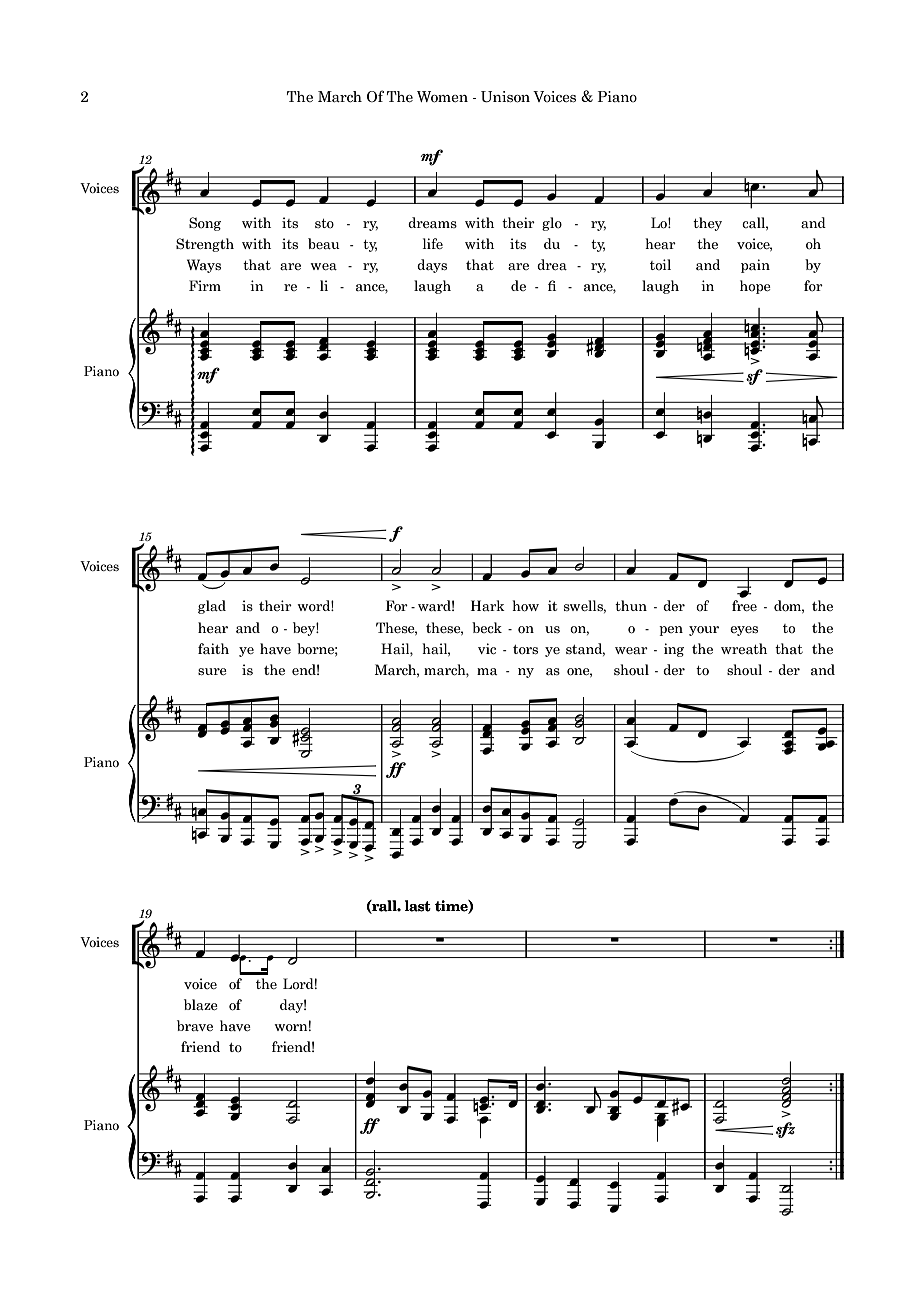  What do you see at coordinates (205, 285) in the screenshot?
I see `Firm` at bounding box center [205, 285].
